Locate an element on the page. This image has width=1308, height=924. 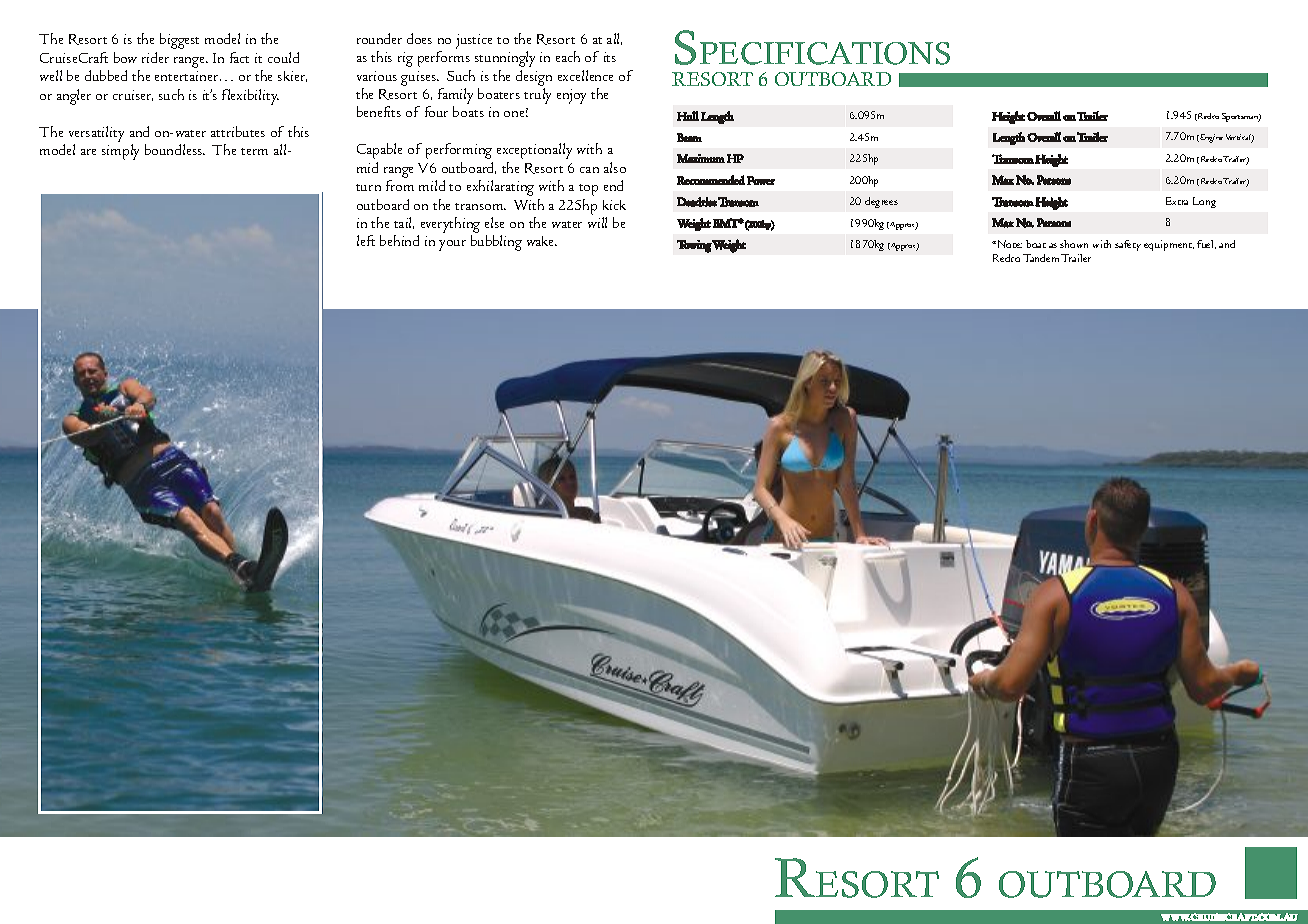
Tandem is located at coordinates (1041, 258).
